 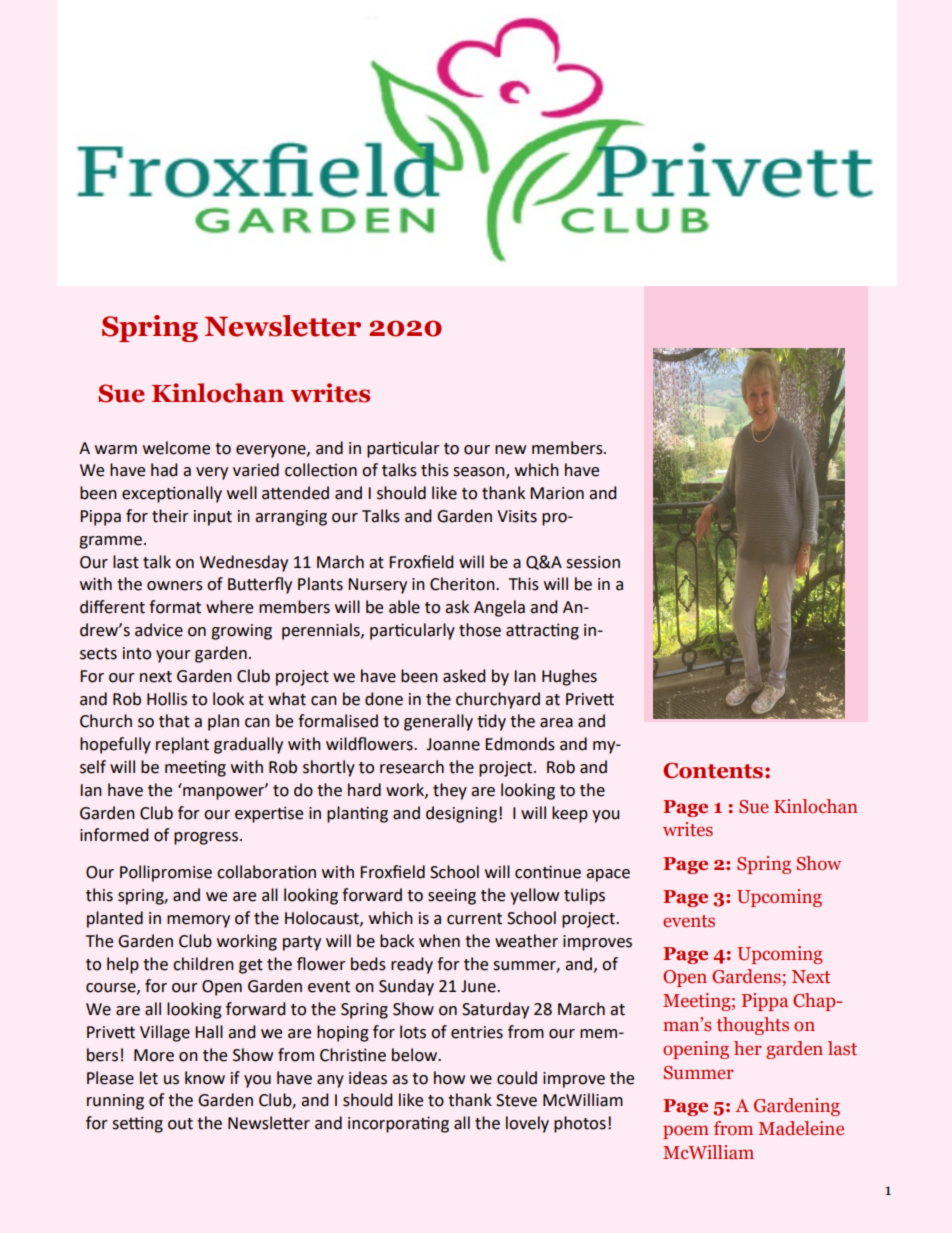 I want to click on format, so click(x=175, y=607).
